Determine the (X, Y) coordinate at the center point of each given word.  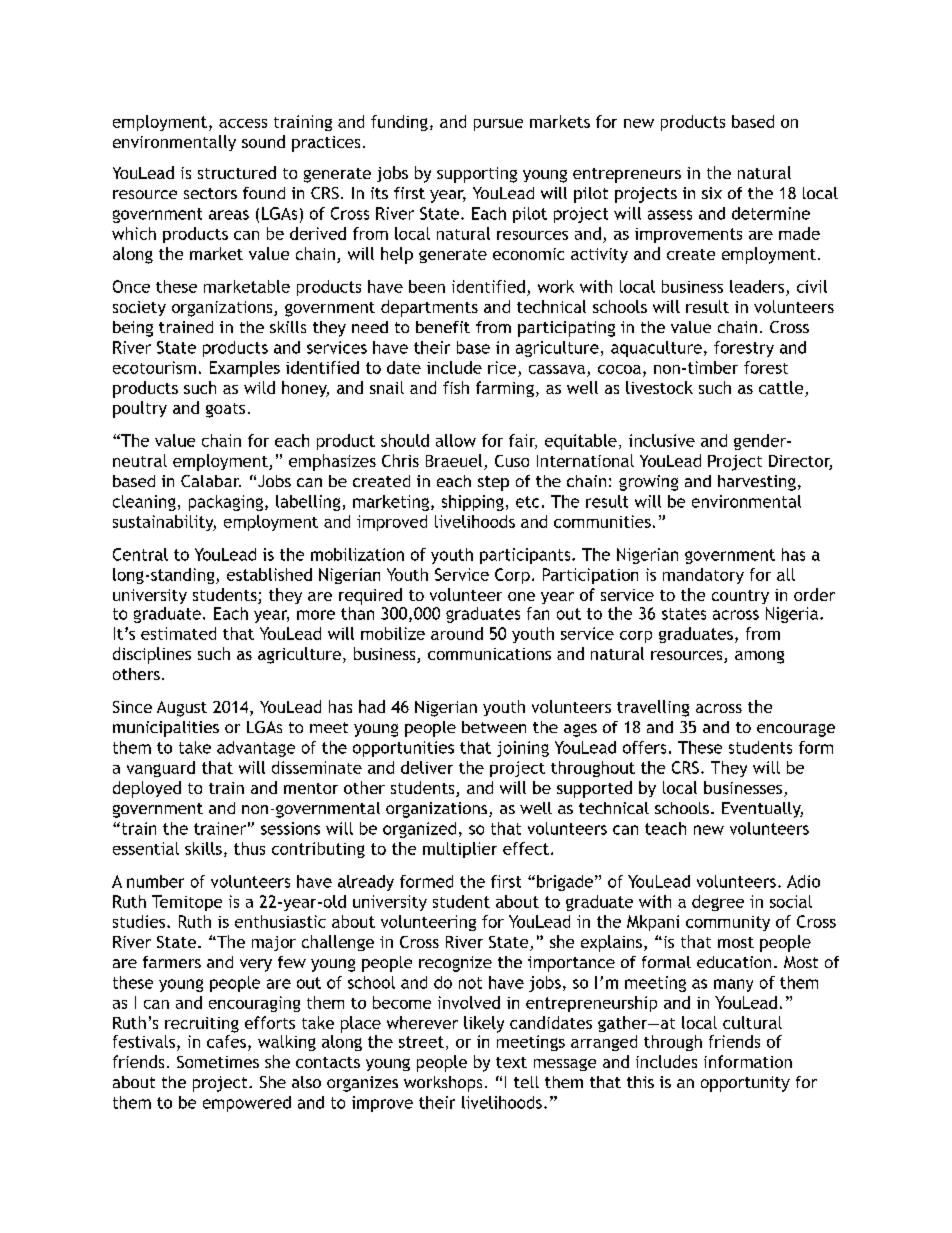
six (712, 193)
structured (237, 172)
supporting (477, 175)
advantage (256, 749)
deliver (427, 767)
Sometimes (218, 1062)
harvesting (757, 483)
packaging (226, 503)
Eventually (762, 810)
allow (456, 440)
